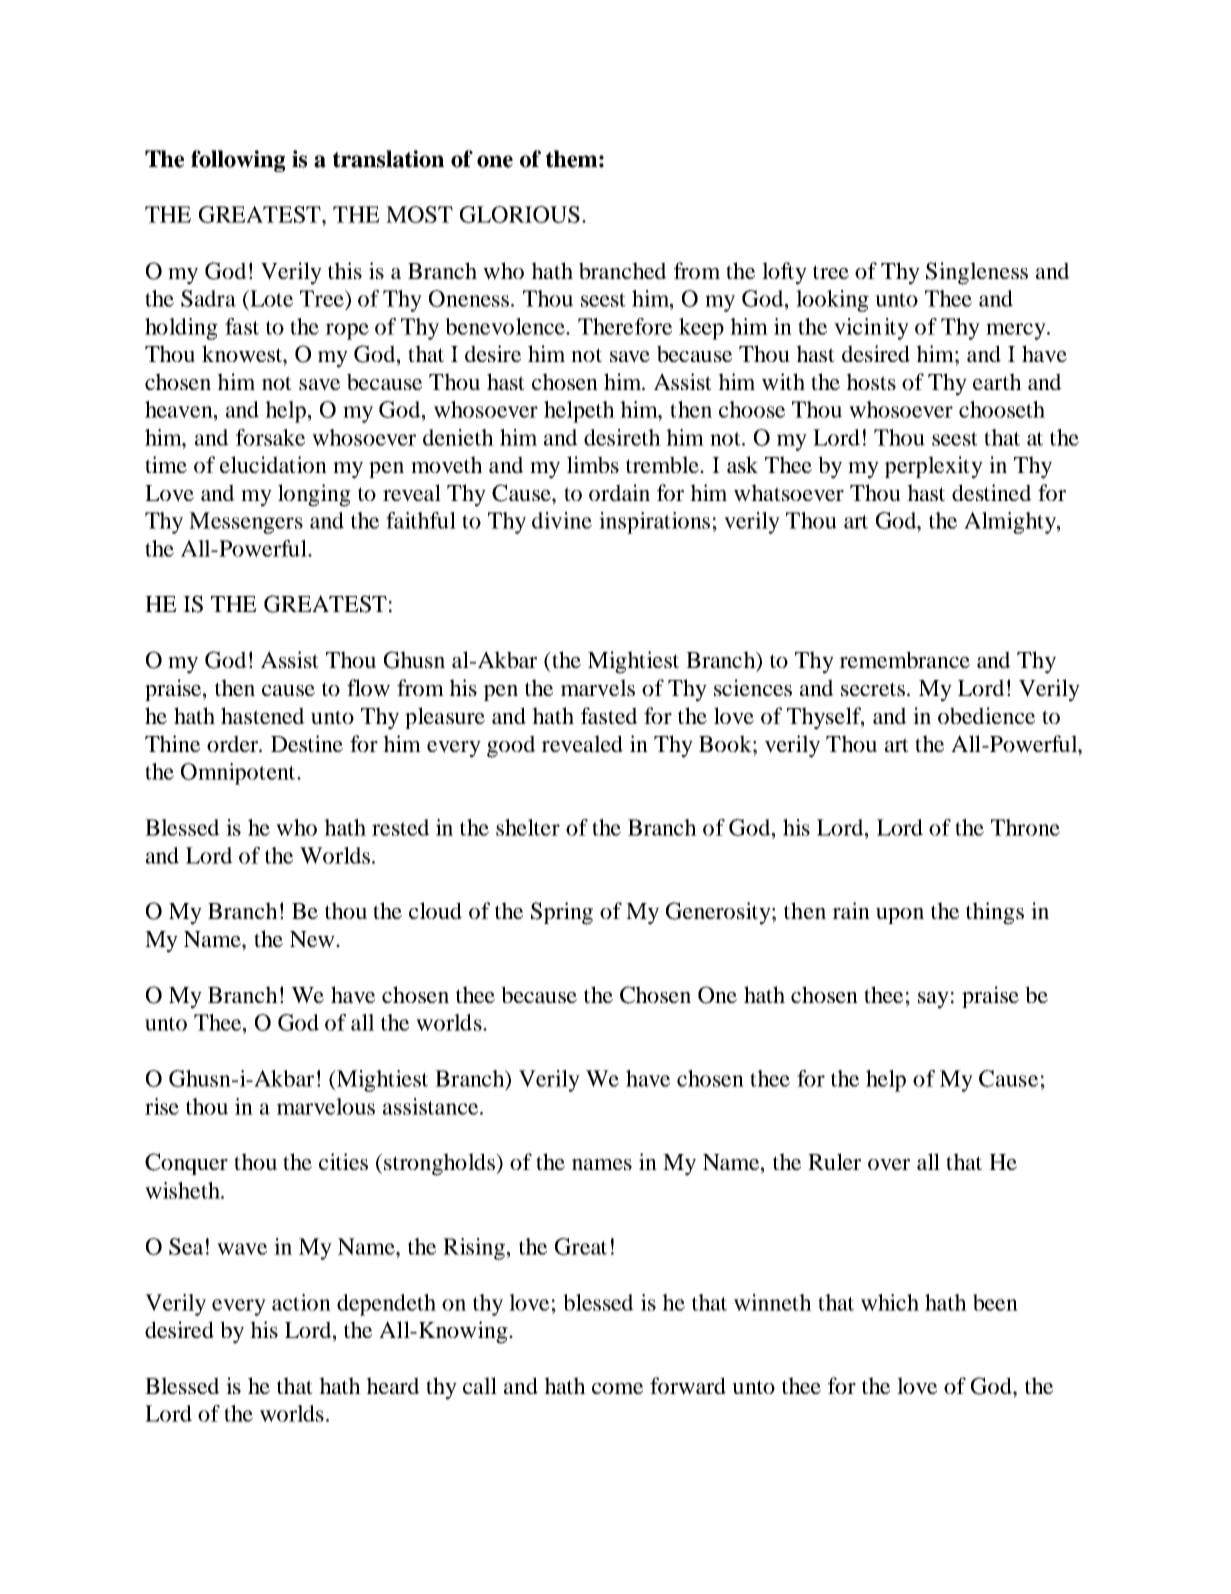 The width and height of the screenshot is (1231, 1594). I want to click on GLORIOUS, so click(520, 214).
